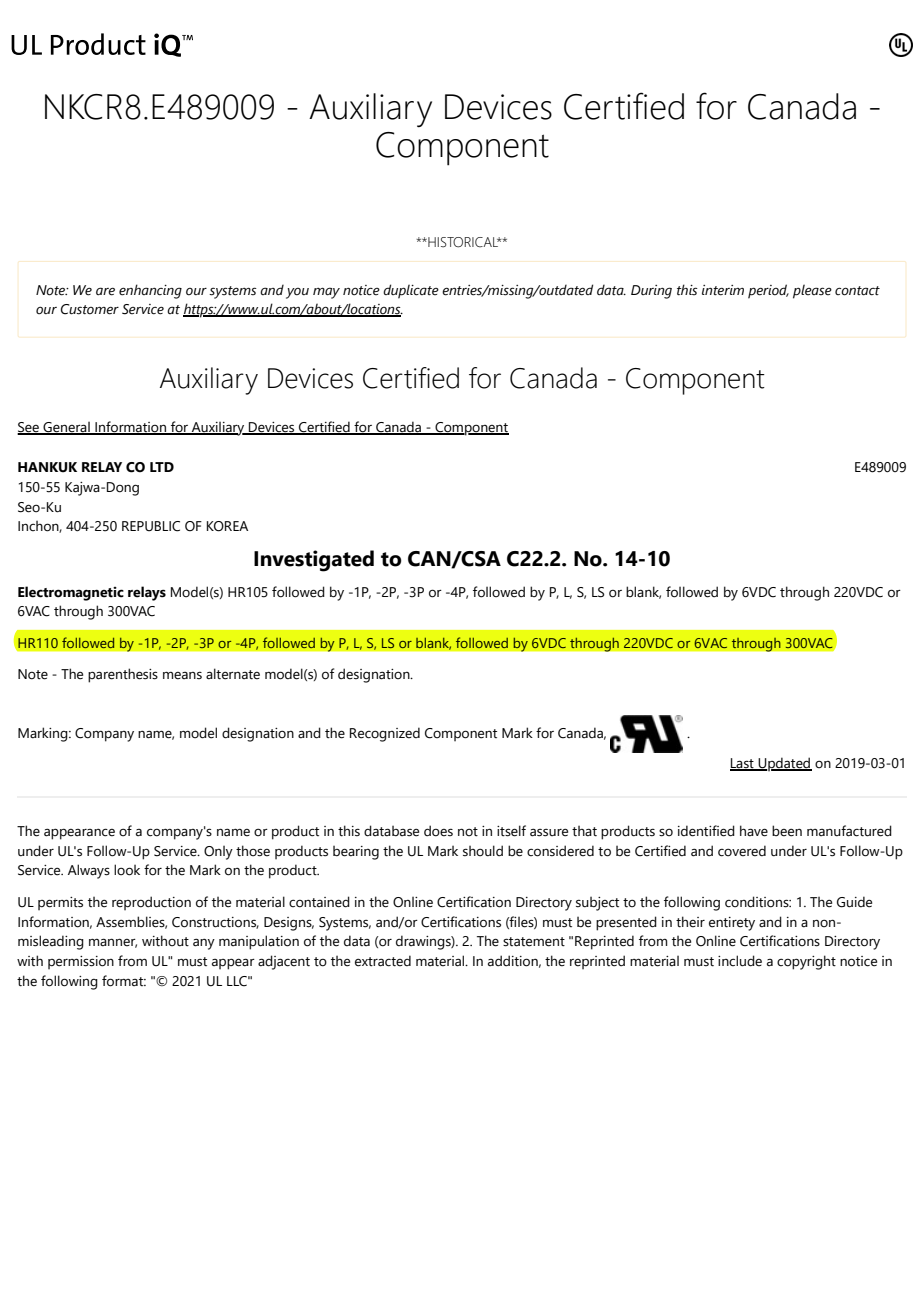 This screenshot has height=1307, width=924. I want to click on Updated, so click(784, 764).
